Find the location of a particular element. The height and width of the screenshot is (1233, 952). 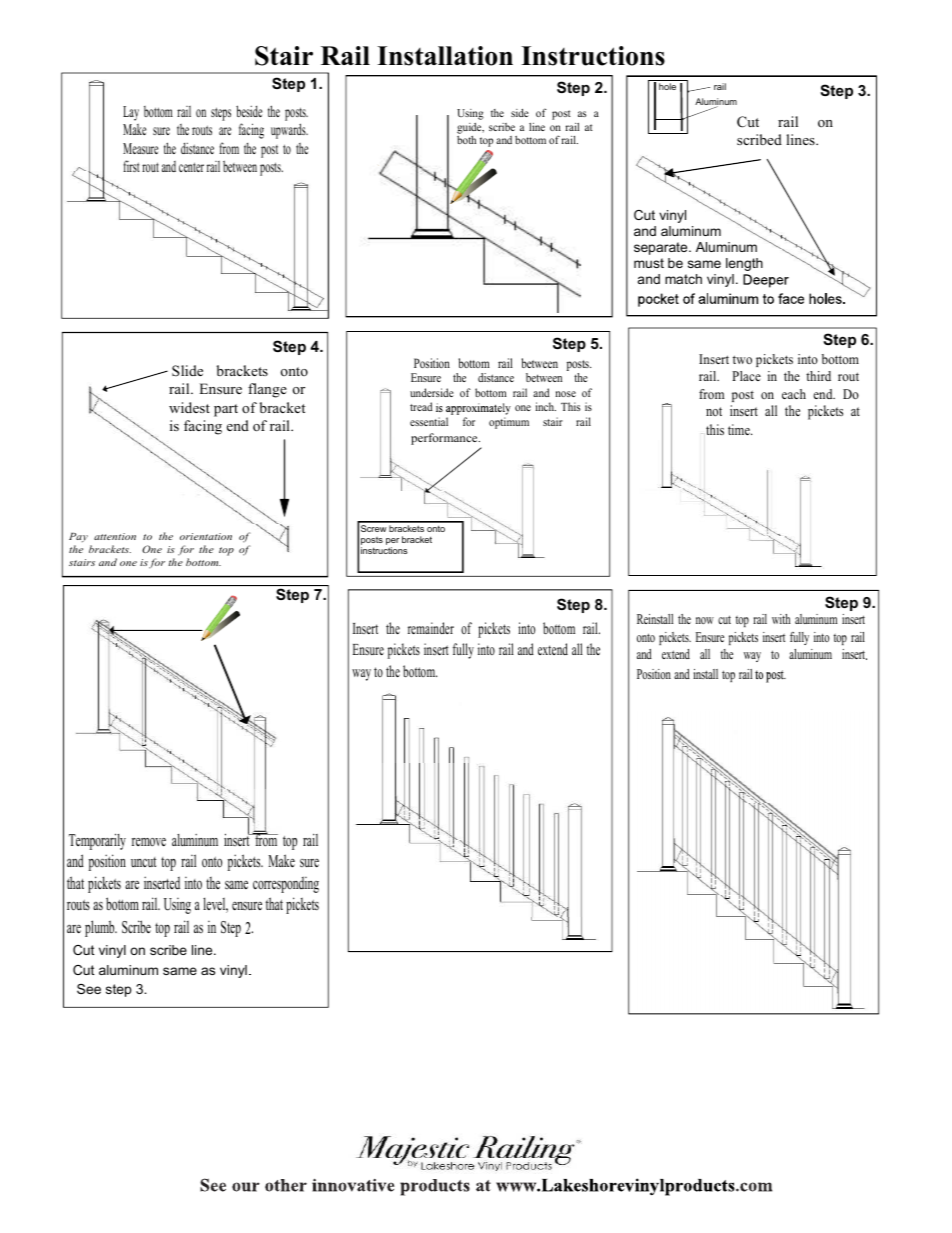

now is located at coordinates (705, 620).
